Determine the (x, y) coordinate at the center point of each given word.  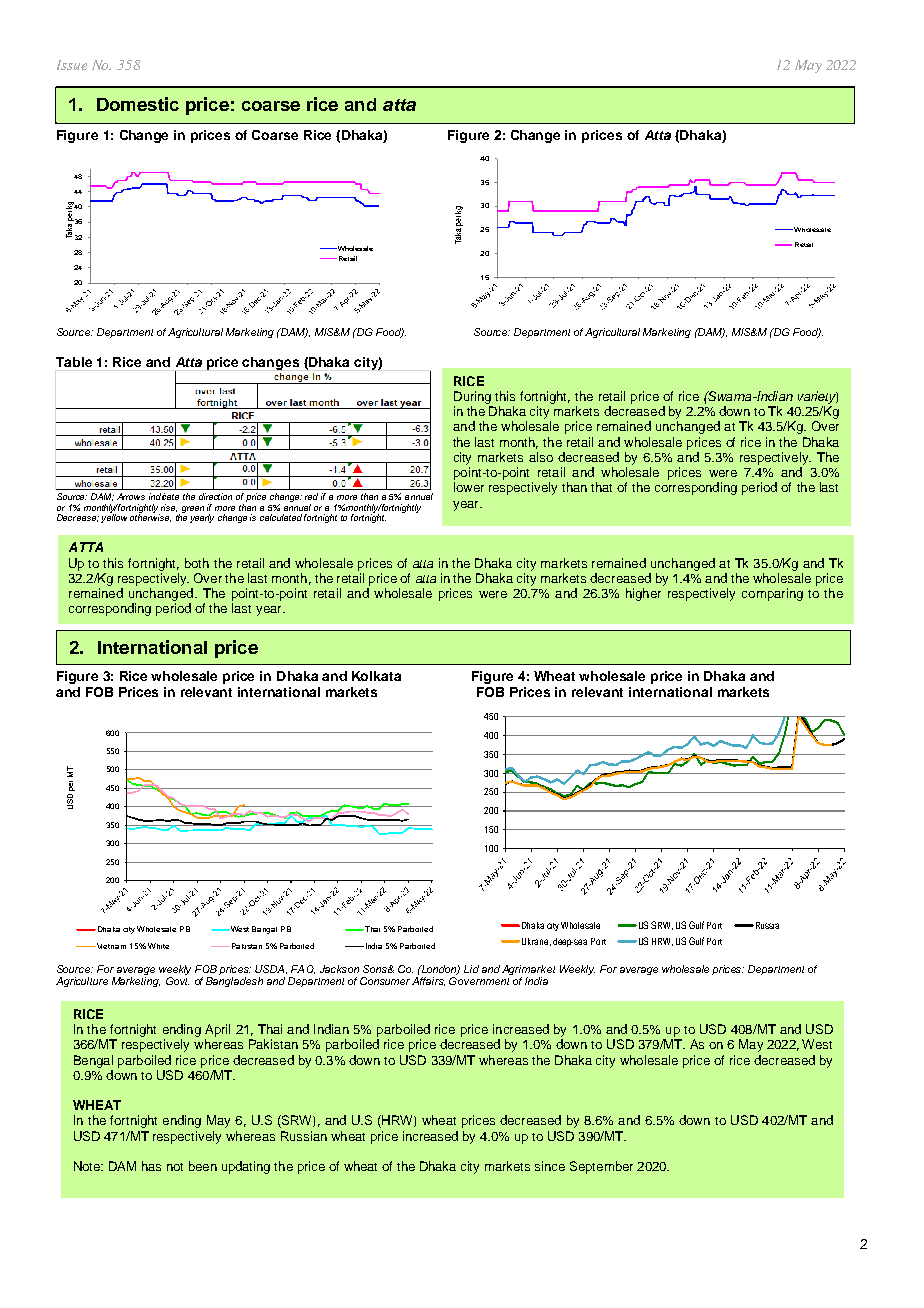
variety (818, 397)
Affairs (428, 981)
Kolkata (376, 676)
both (197, 563)
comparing (772, 594)
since (550, 1166)
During (472, 397)
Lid (471, 969)
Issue (72, 65)
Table (74, 362)
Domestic (138, 104)
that (601, 487)
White (158, 946)
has (151, 1166)
